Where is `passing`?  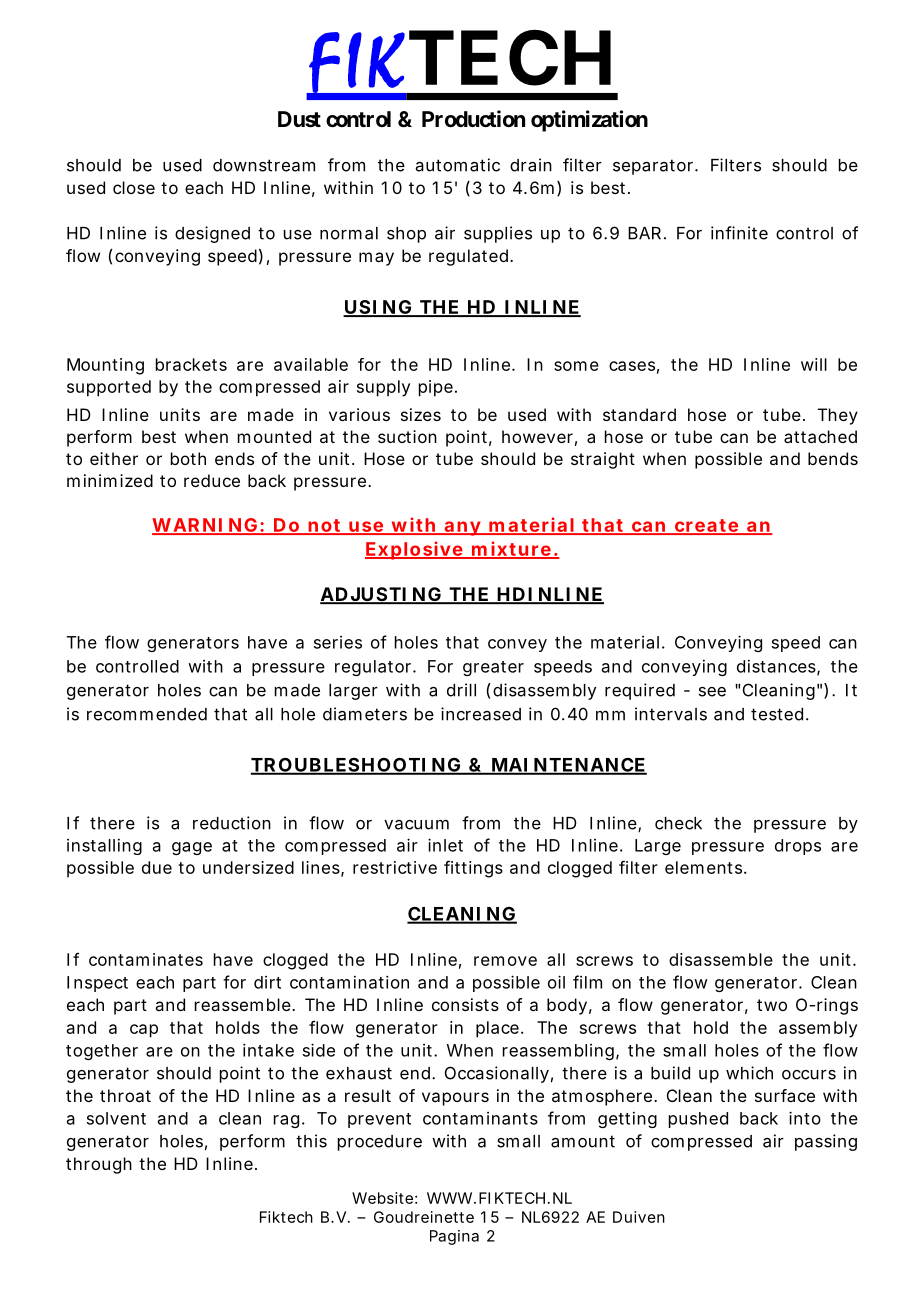
passing is located at coordinates (826, 1142).
